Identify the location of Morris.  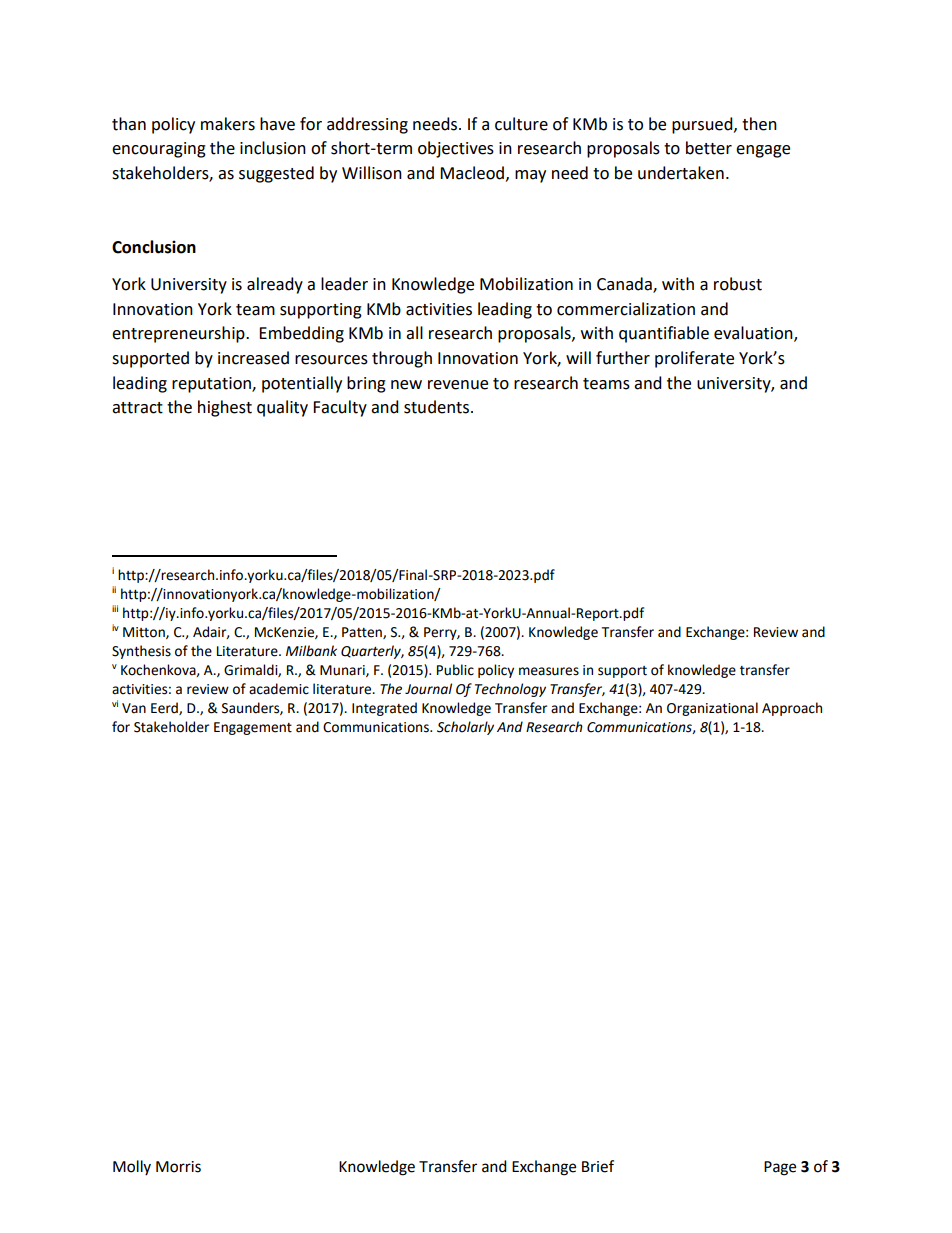
(178, 1167).
